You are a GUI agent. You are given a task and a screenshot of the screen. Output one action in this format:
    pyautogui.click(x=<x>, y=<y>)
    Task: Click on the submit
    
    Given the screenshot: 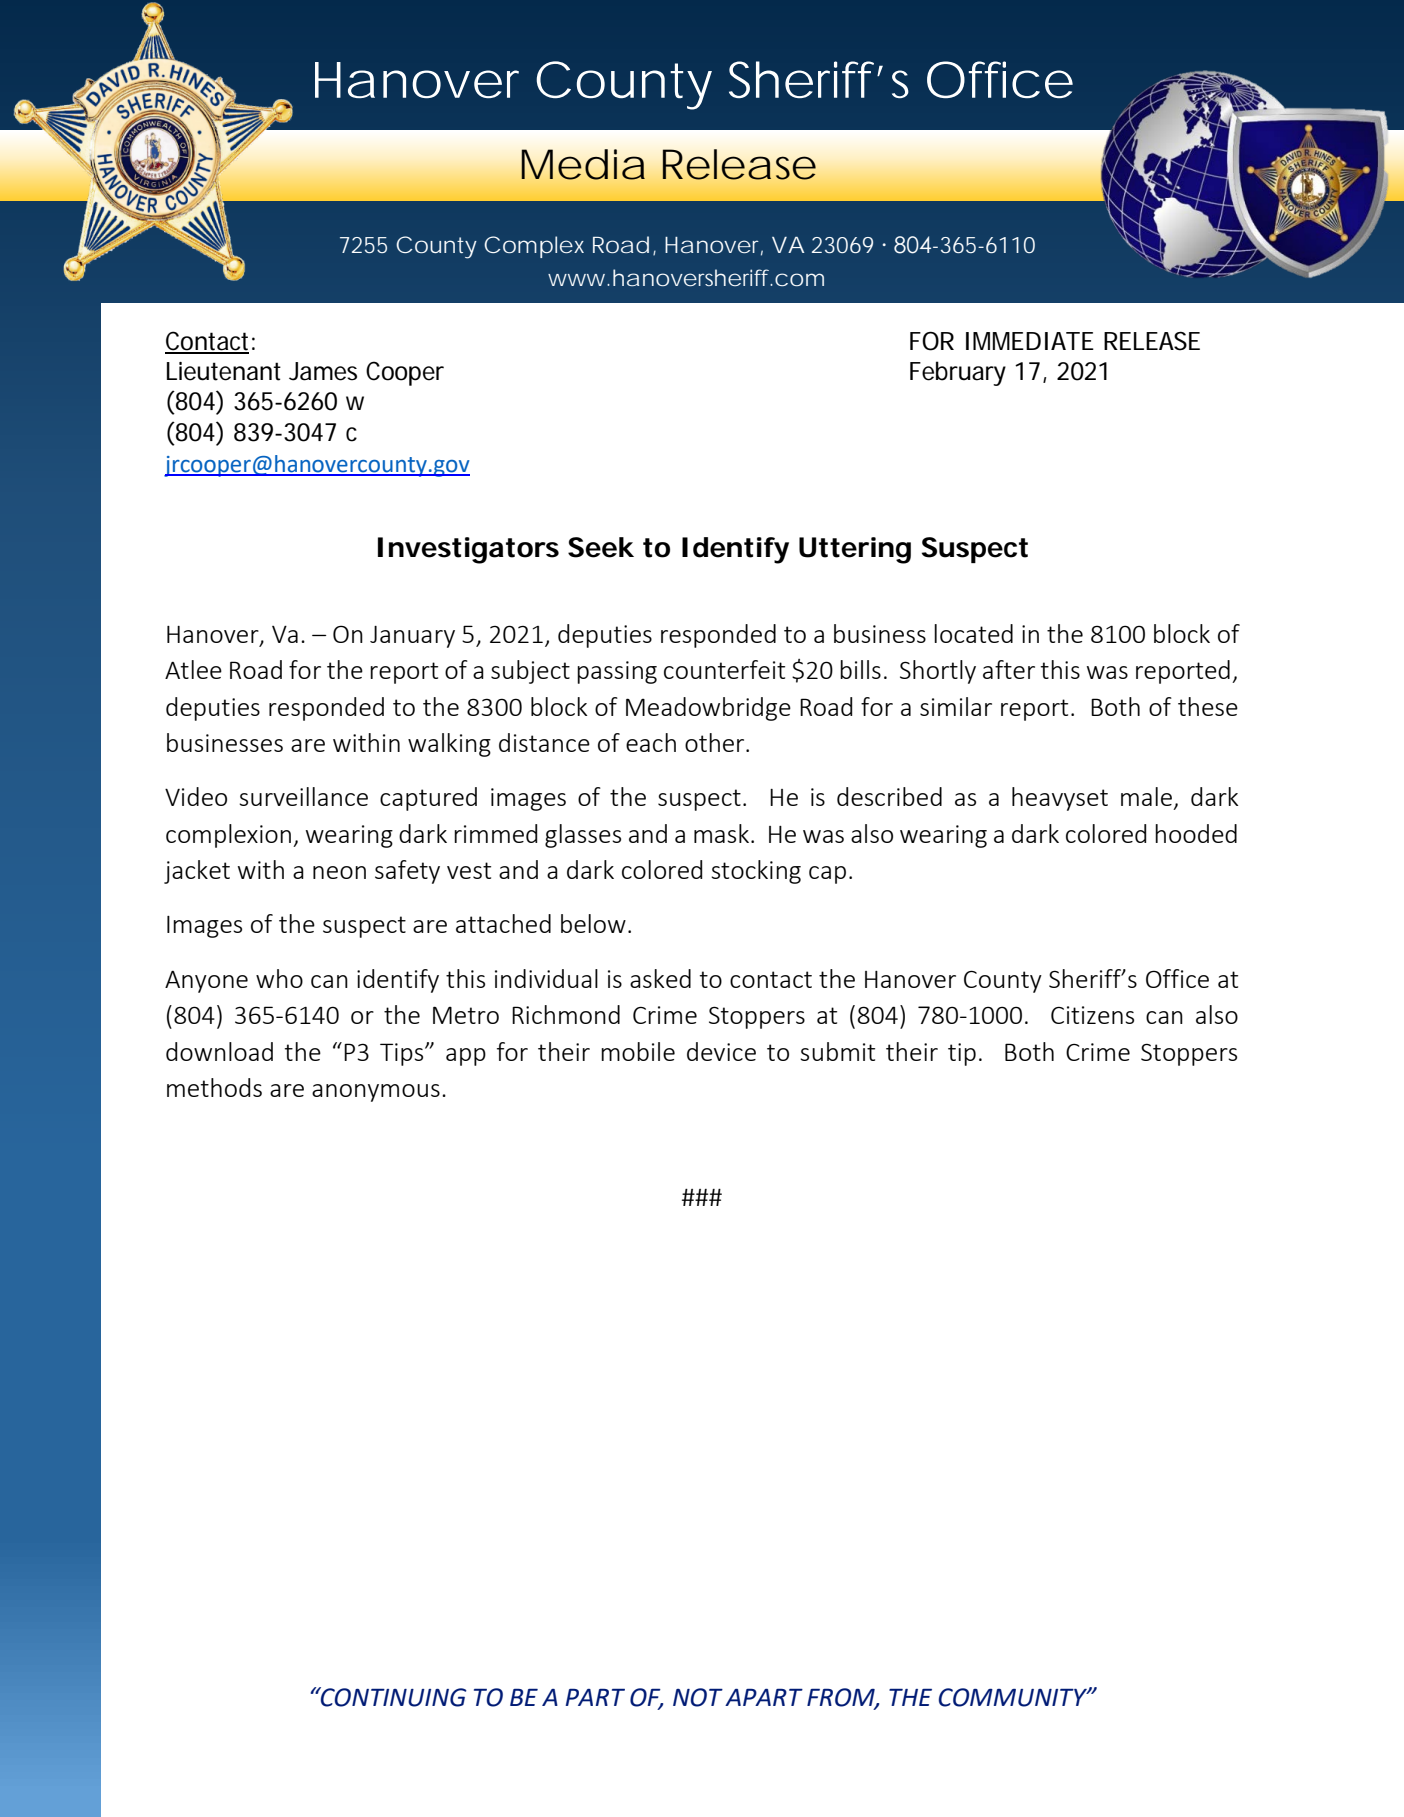 What is the action you would take?
    pyautogui.click(x=837, y=1051)
